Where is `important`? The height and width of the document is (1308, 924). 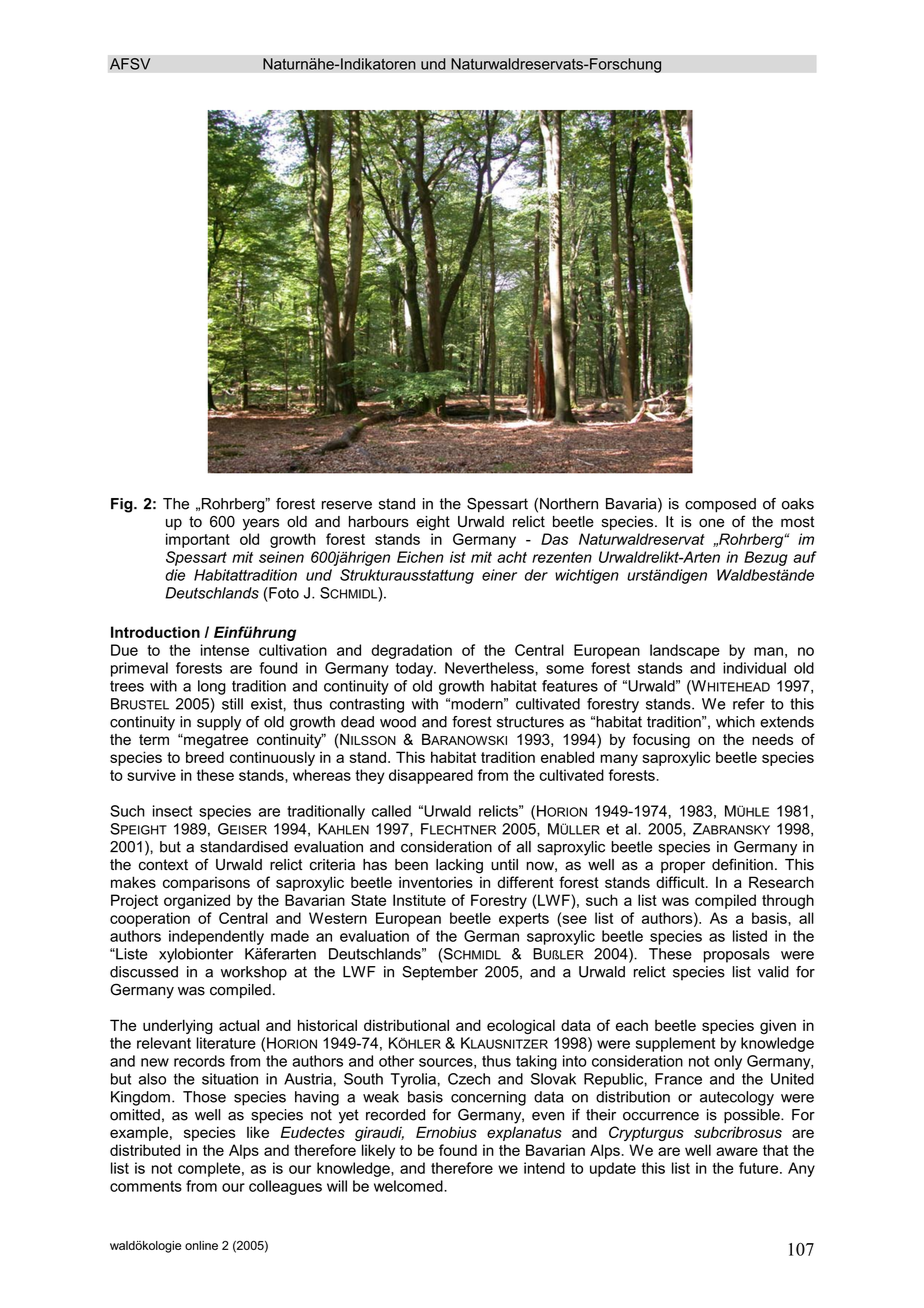
important is located at coordinates (198, 540).
